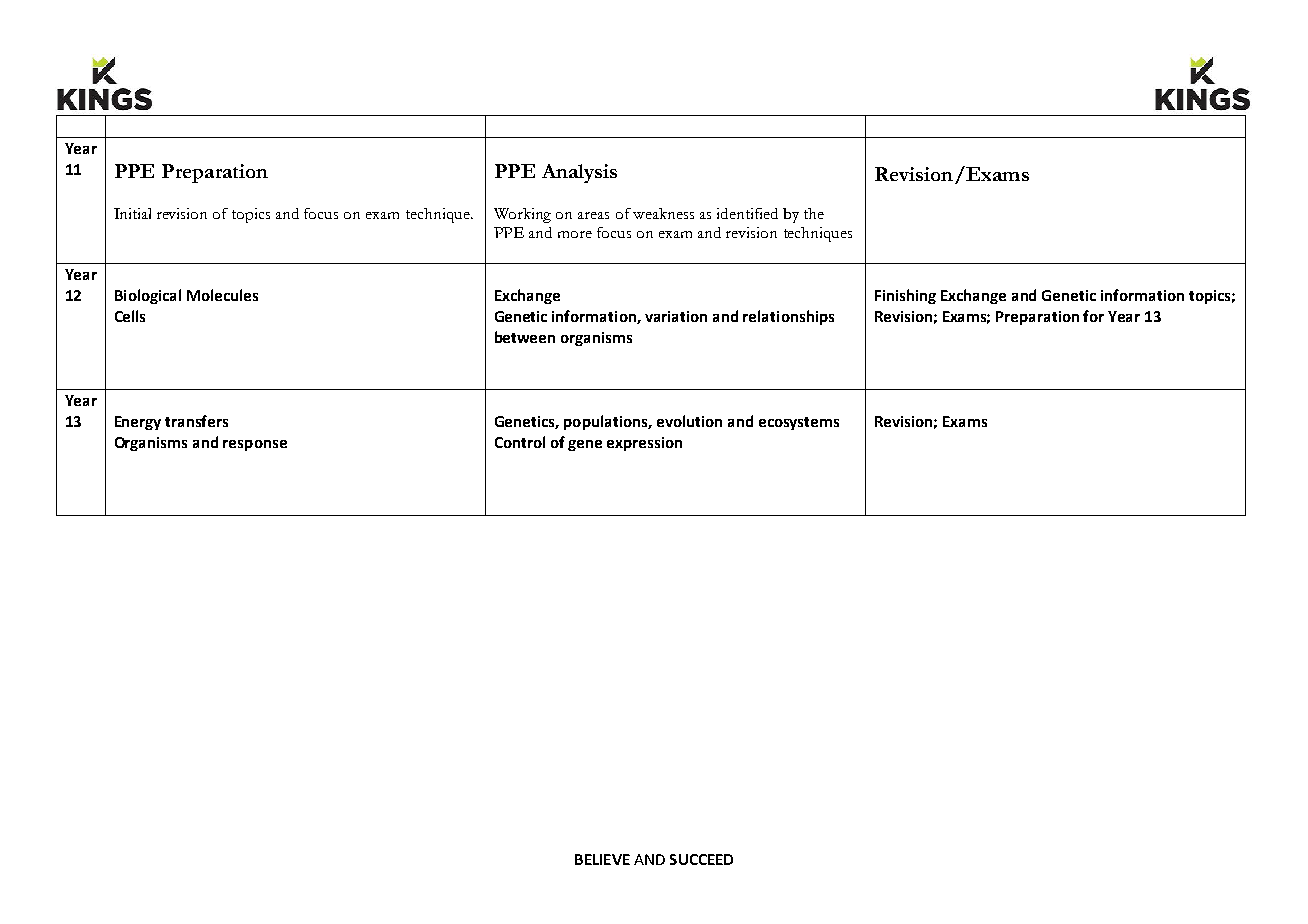 The width and height of the page is (1308, 924). I want to click on Working, so click(522, 215).
